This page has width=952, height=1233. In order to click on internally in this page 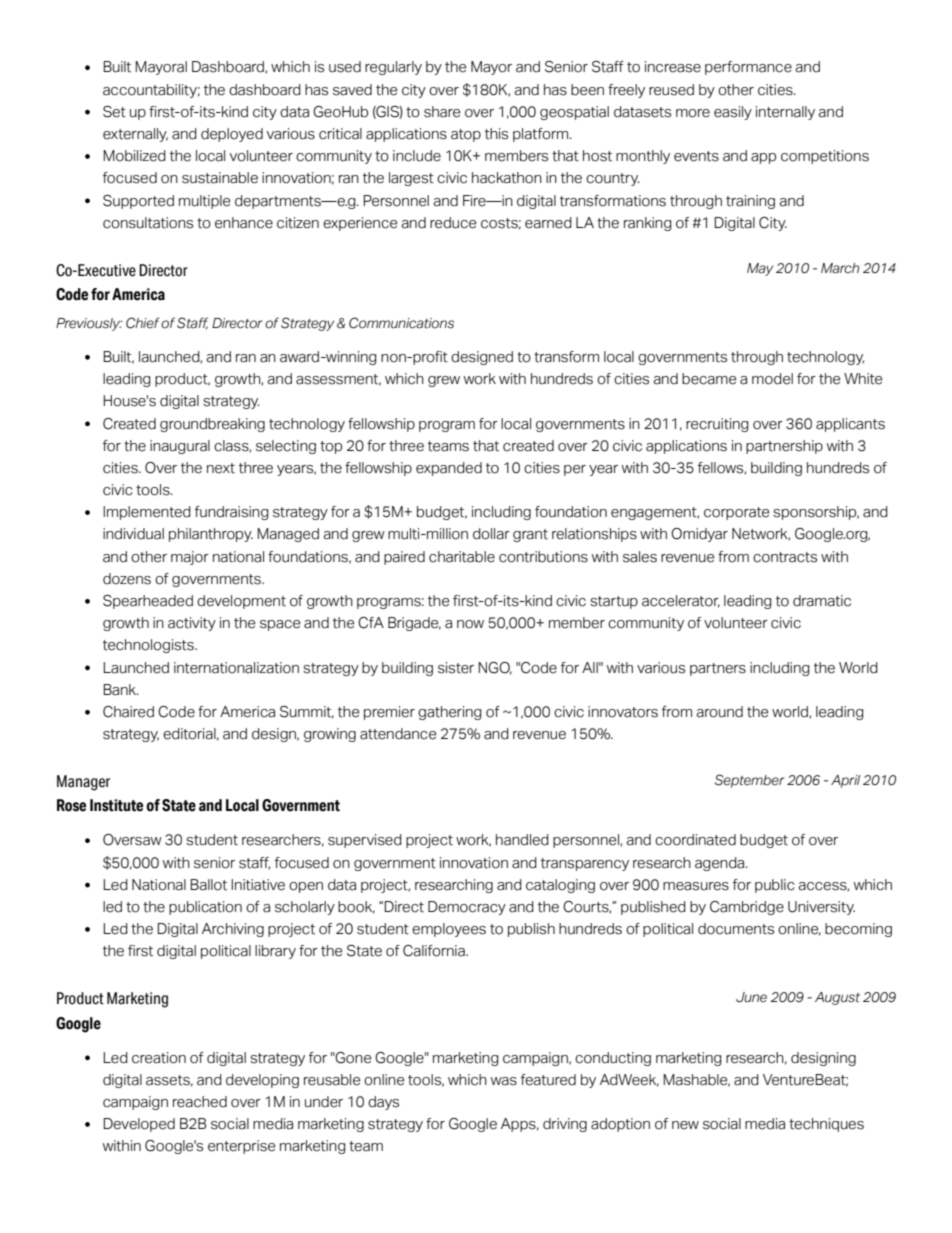, I will do `click(785, 113)`.
